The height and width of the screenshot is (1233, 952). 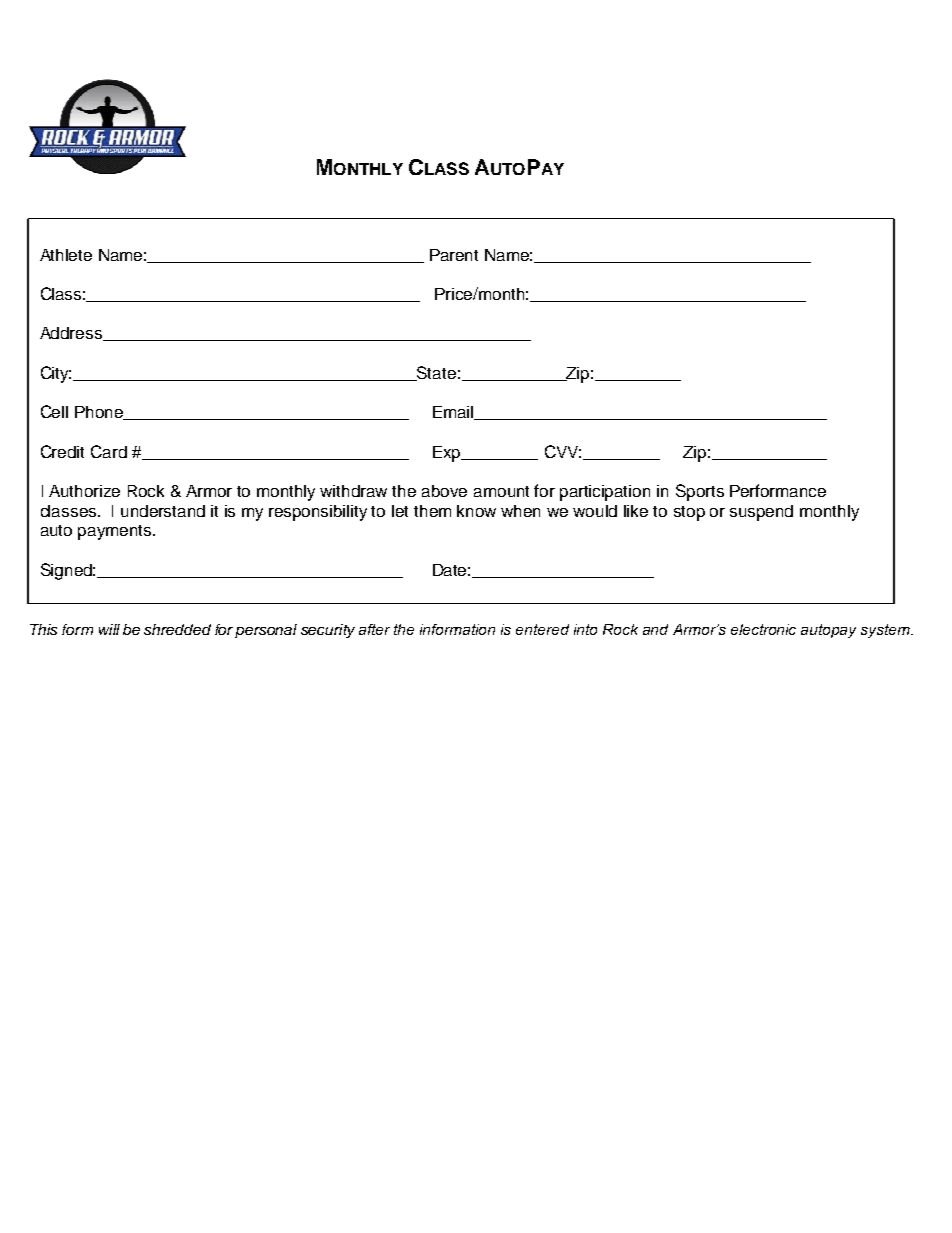 I want to click on above, so click(x=444, y=491).
